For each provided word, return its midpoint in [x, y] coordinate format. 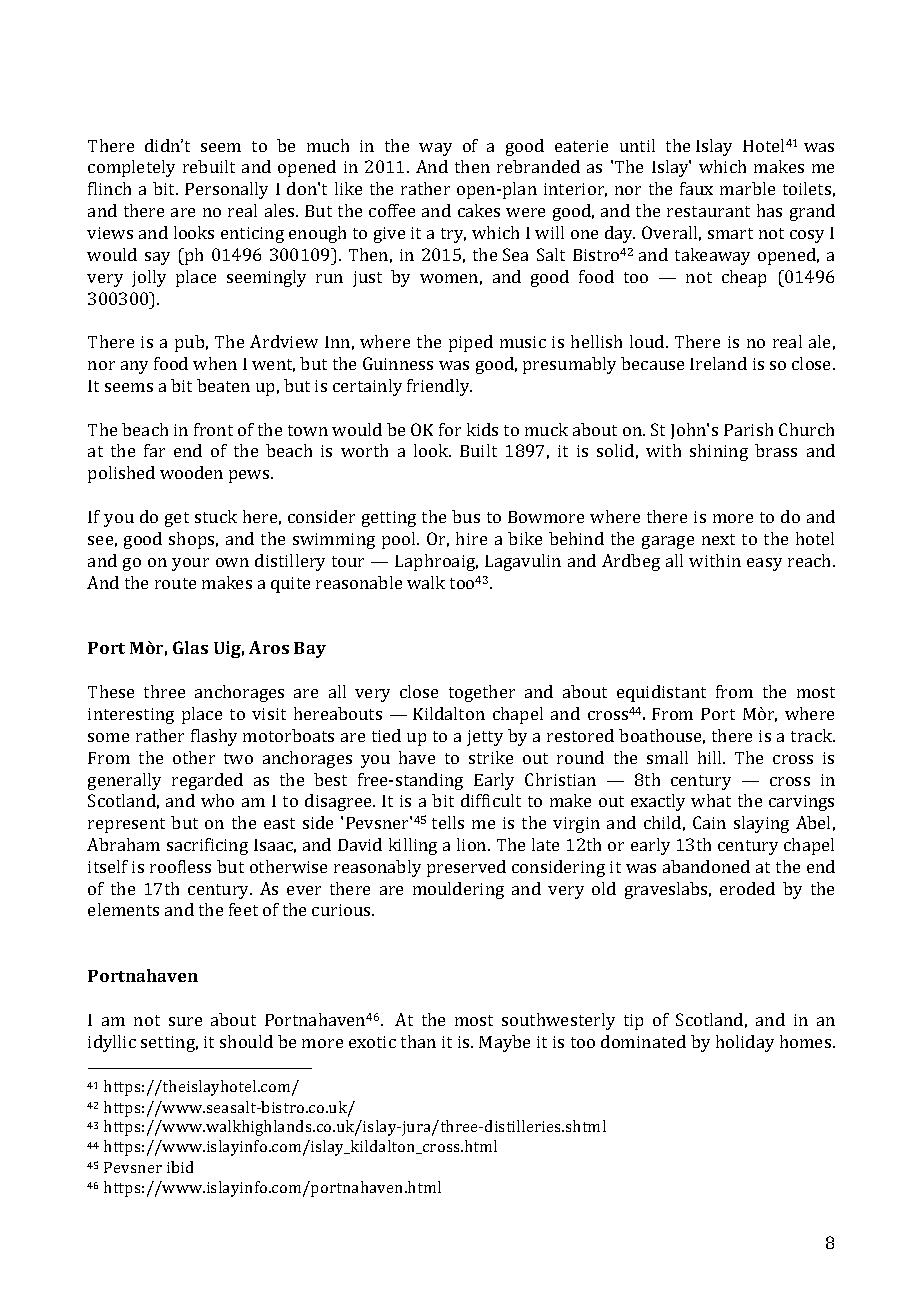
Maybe [504, 1043]
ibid [180, 1167]
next [718, 539]
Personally [226, 190]
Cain [709, 822]
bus [466, 516]
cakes [479, 210]
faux [696, 188]
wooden [191, 472]
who [217, 800]
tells [448, 822]
